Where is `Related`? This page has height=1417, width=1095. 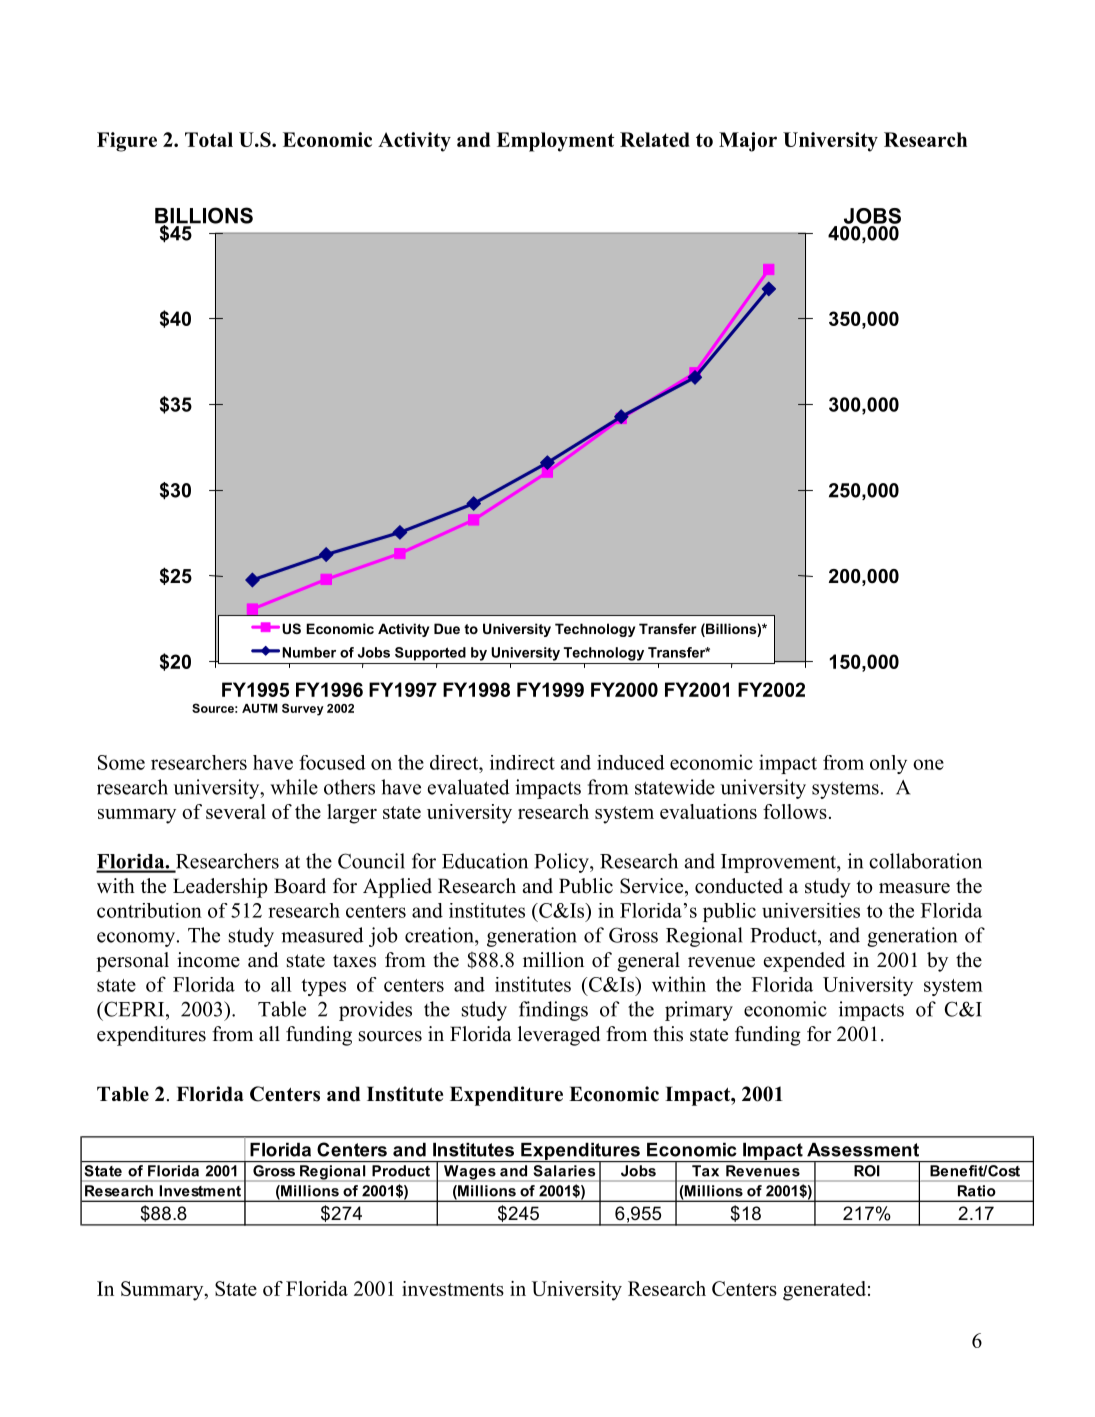 Related is located at coordinates (655, 139).
